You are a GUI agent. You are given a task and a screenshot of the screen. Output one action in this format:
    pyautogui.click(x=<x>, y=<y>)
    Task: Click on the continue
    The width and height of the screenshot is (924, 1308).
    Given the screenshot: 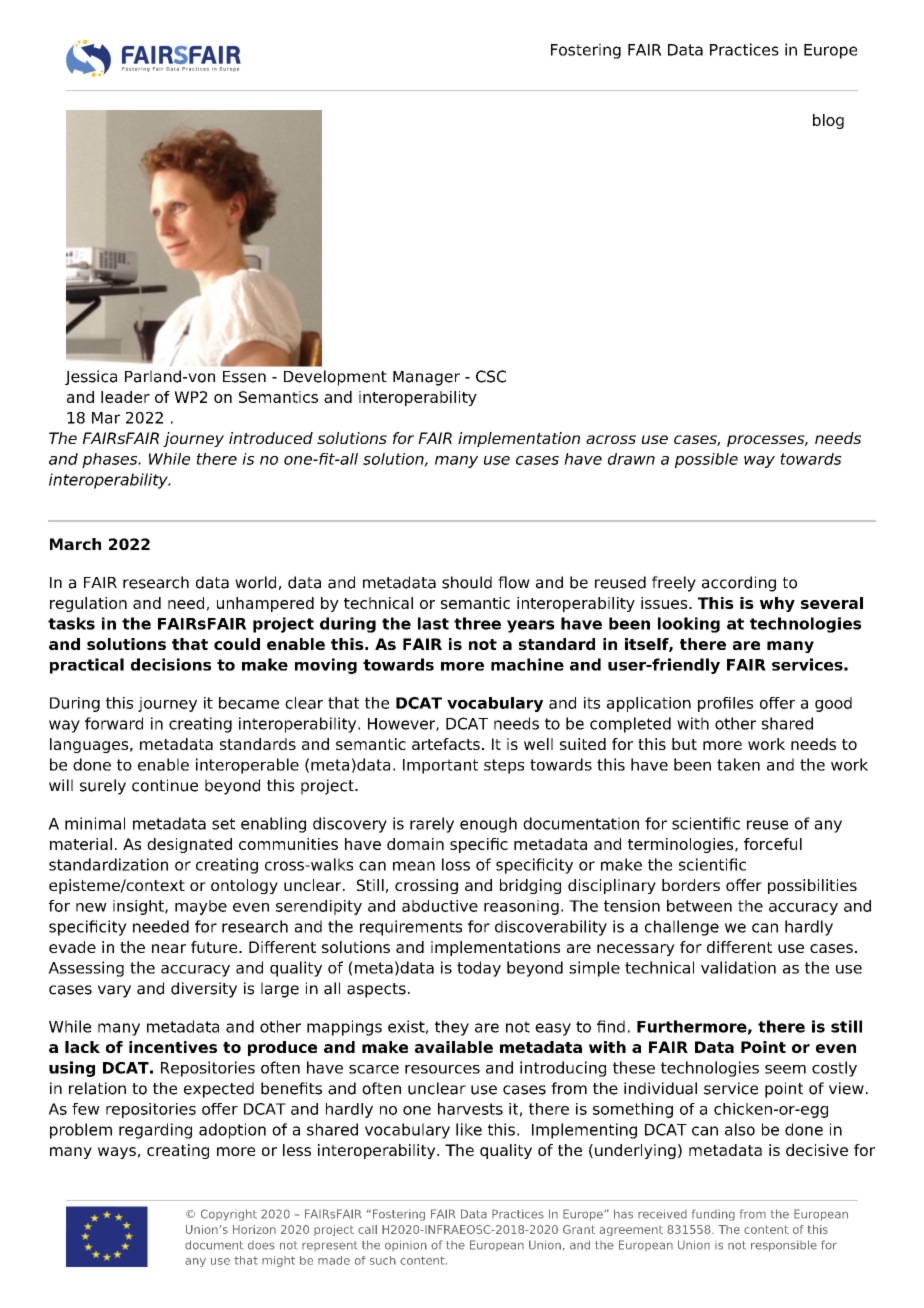 What is the action you would take?
    pyautogui.click(x=165, y=785)
